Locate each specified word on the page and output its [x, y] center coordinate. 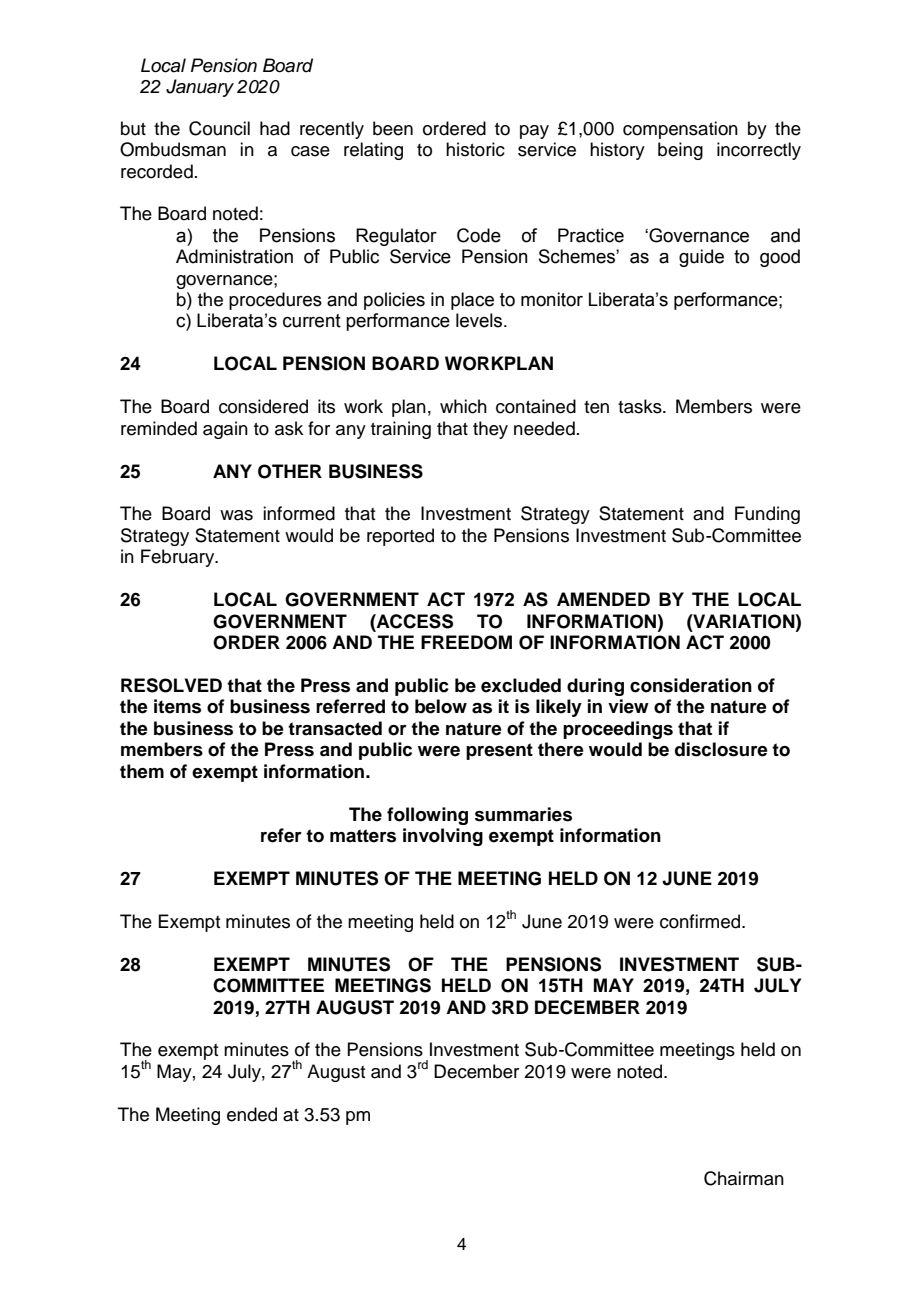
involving [443, 837]
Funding [767, 515]
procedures [275, 301]
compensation [680, 130]
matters [363, 836]
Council [219, 128]
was [236, 515]
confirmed [701, 921]
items [177, 706]
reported [400, 537]
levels [480, 320]
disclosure [721, 749]
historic [475, 149]
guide [701, 258]
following [427, 816]
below [441, 706]
